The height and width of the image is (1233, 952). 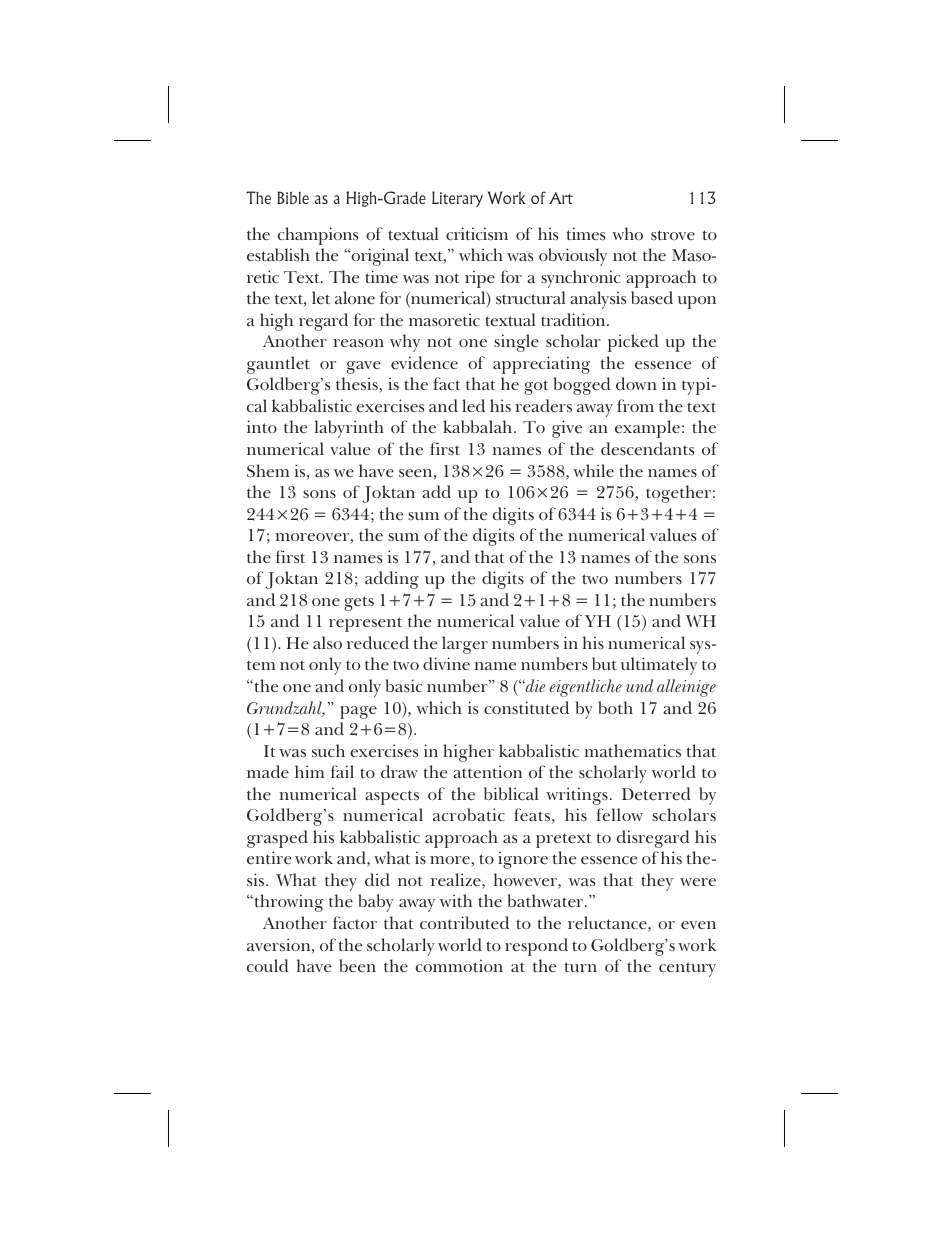 What do you see at coordinates (318, 236) in the image?
I see `champions` at bounding box center [318, 236].
